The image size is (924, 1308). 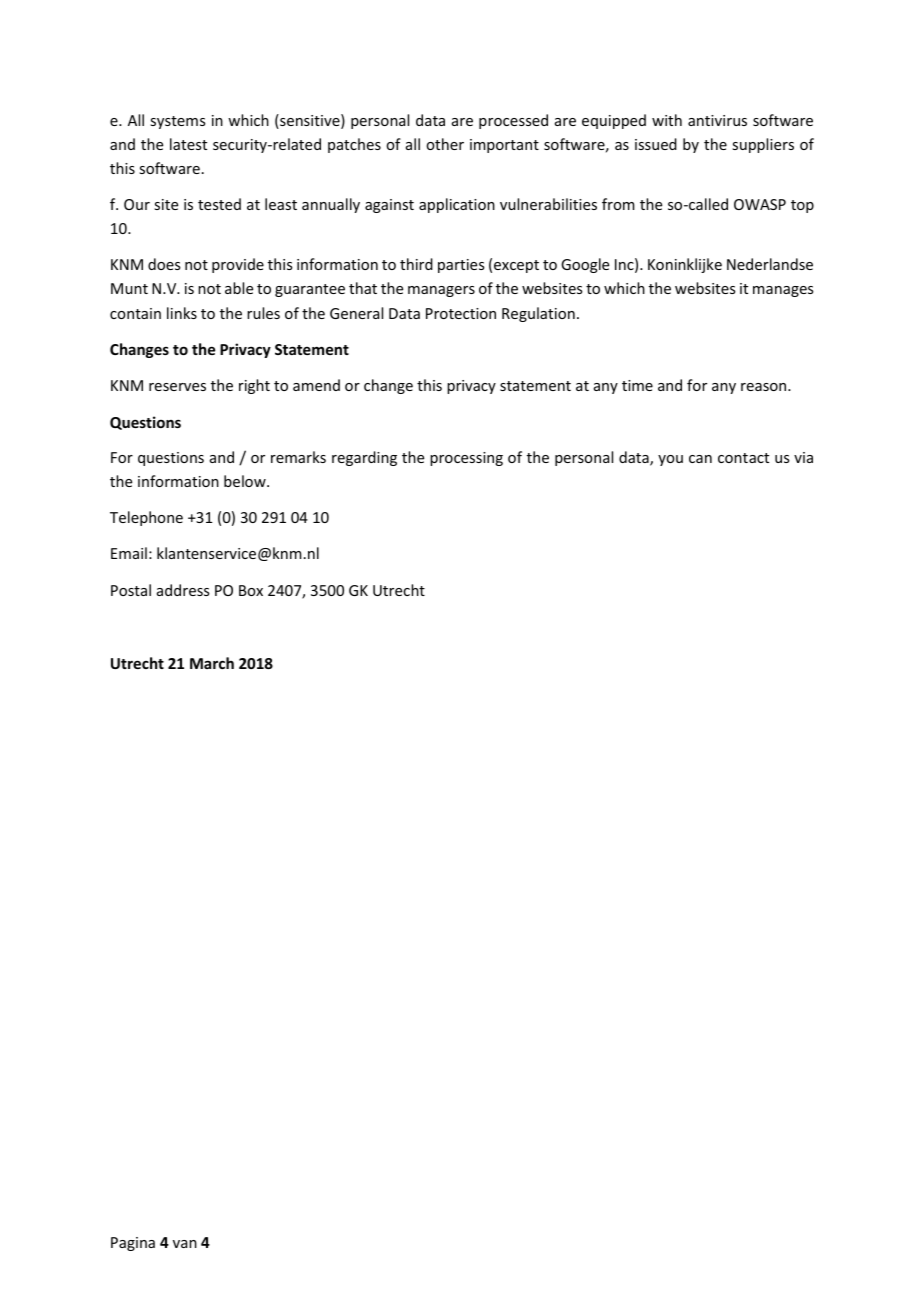 What do you see at coordinates (717, 120) in the image?
I see `antivirus` at bounding box center [717, 120].
